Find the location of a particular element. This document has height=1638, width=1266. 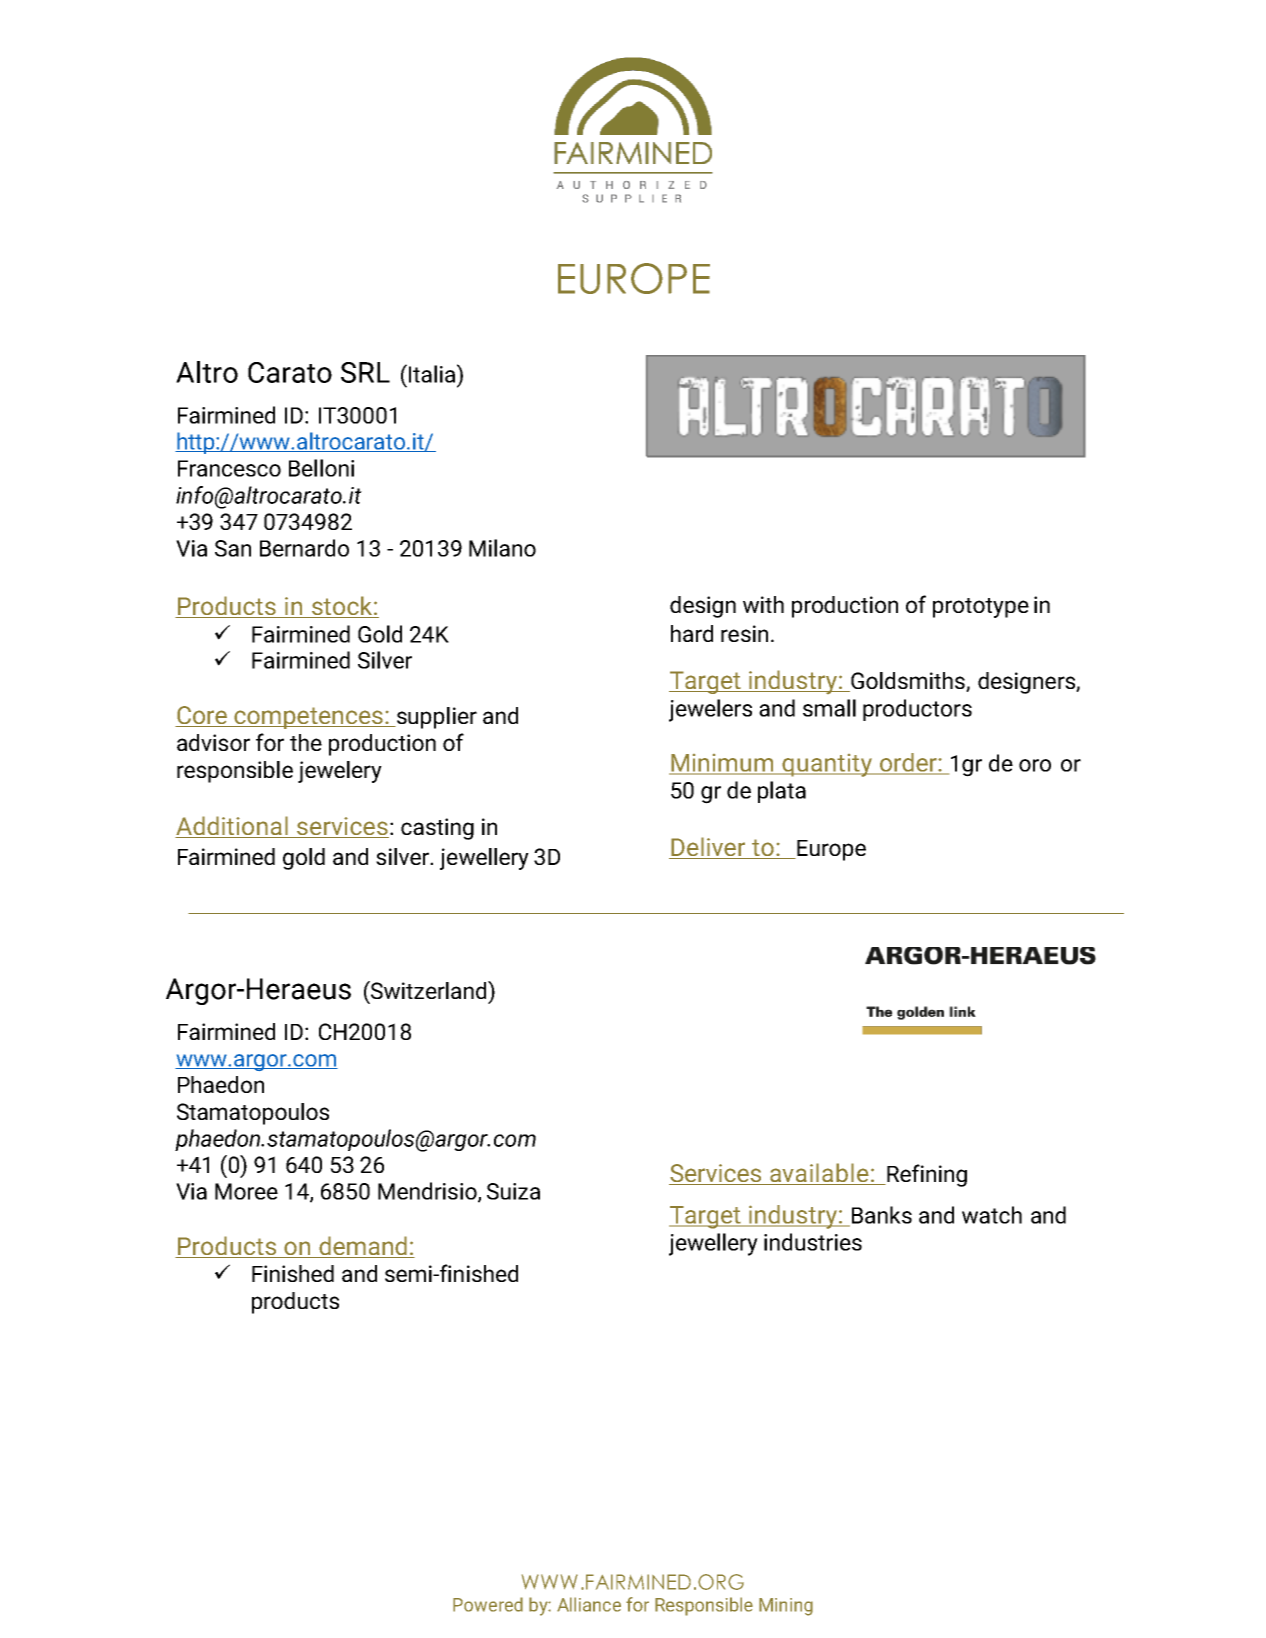

Deliver is located at coordinates (708, 848).
